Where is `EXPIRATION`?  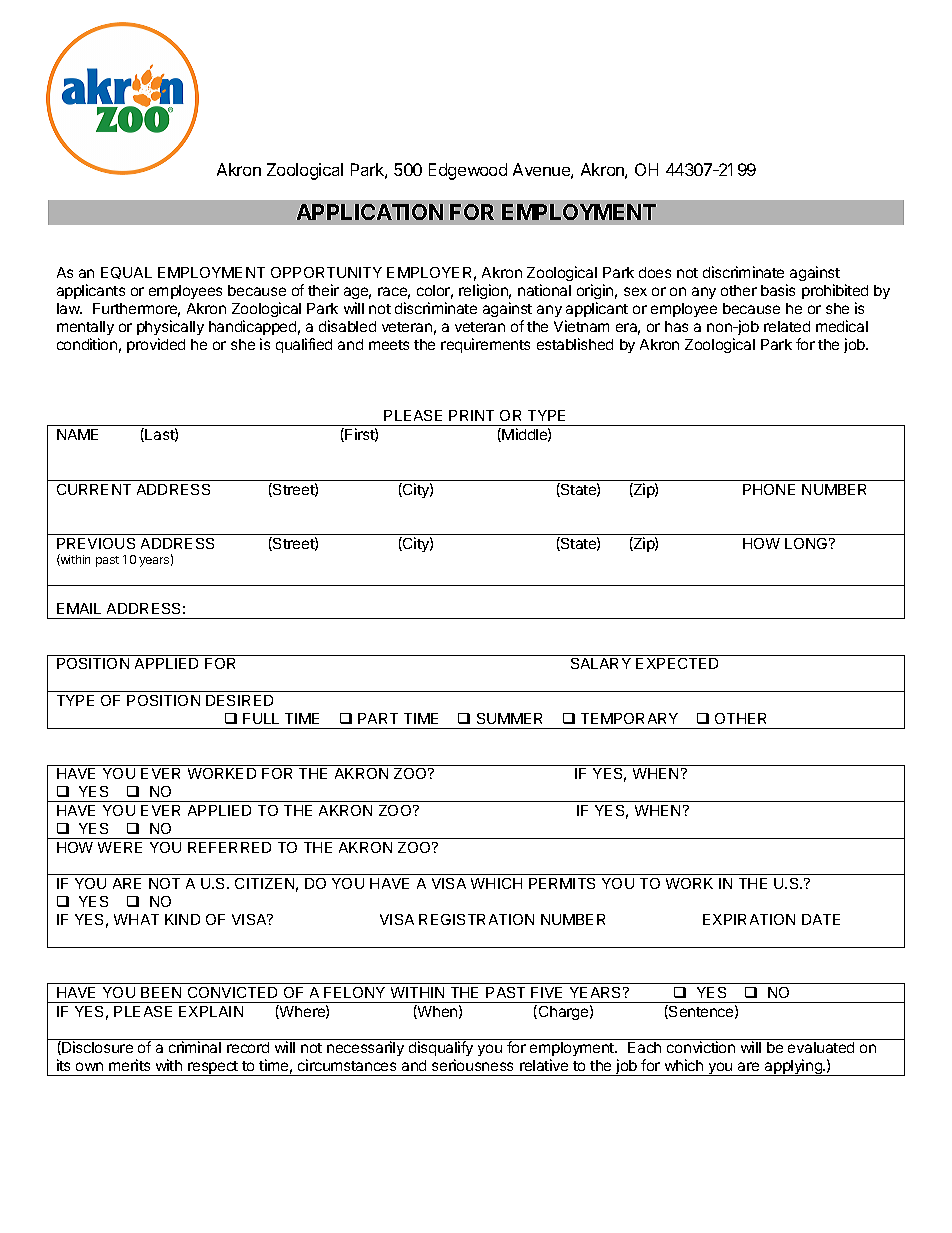
EXPIRATION is located at coordinates (749, 919).
